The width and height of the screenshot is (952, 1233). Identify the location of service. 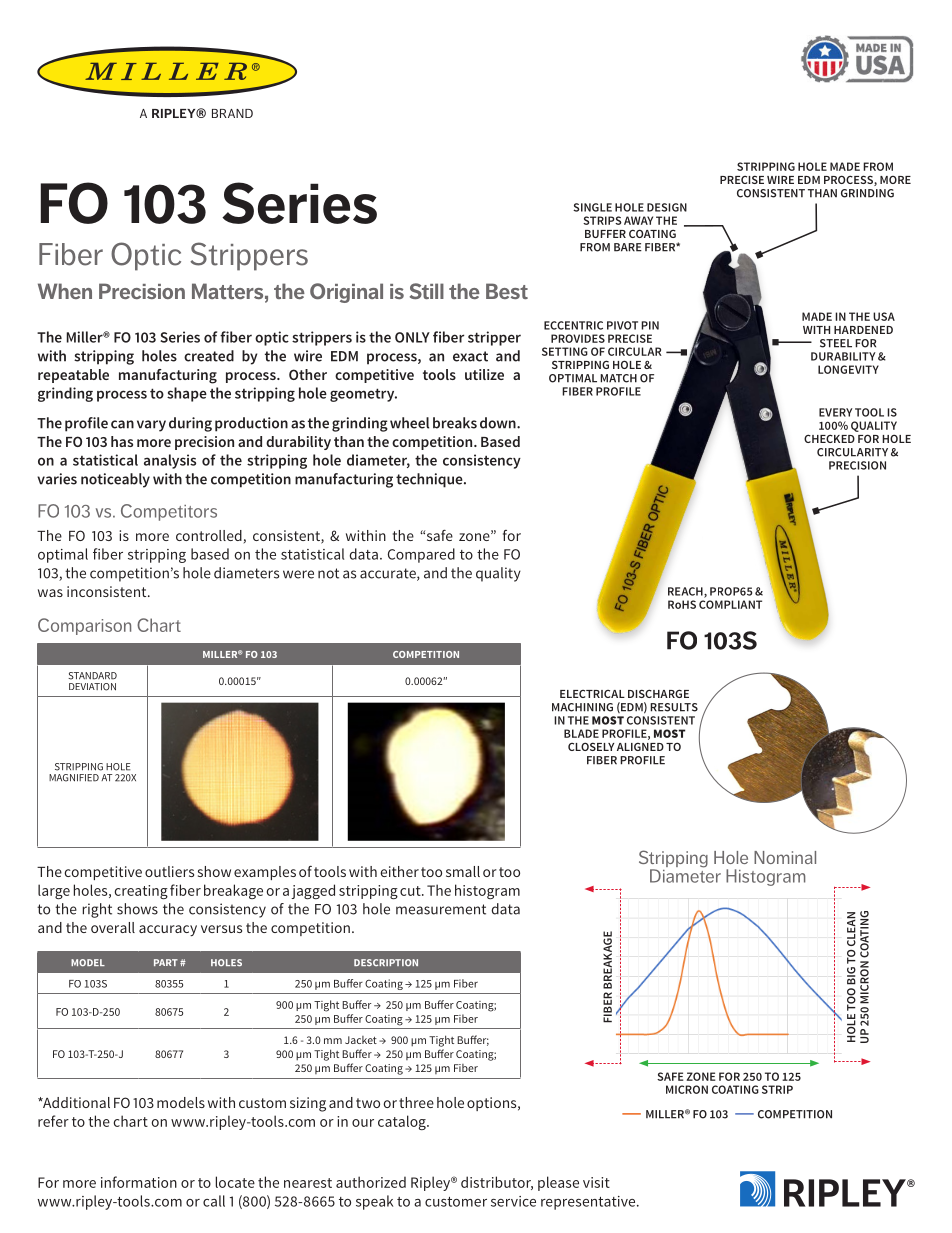
(513, 1201).
